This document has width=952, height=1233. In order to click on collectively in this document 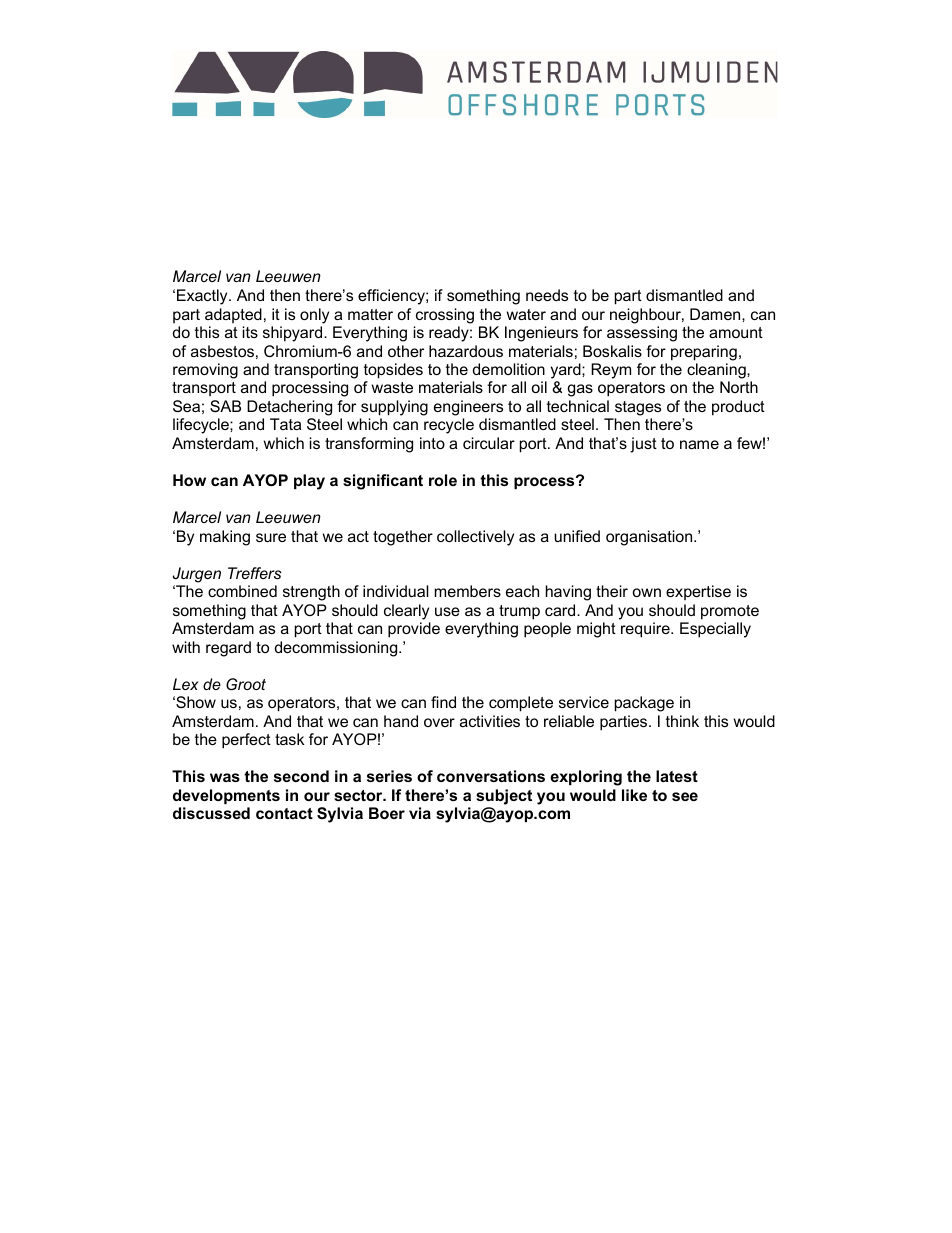, I will do `click(475, 538)`.
